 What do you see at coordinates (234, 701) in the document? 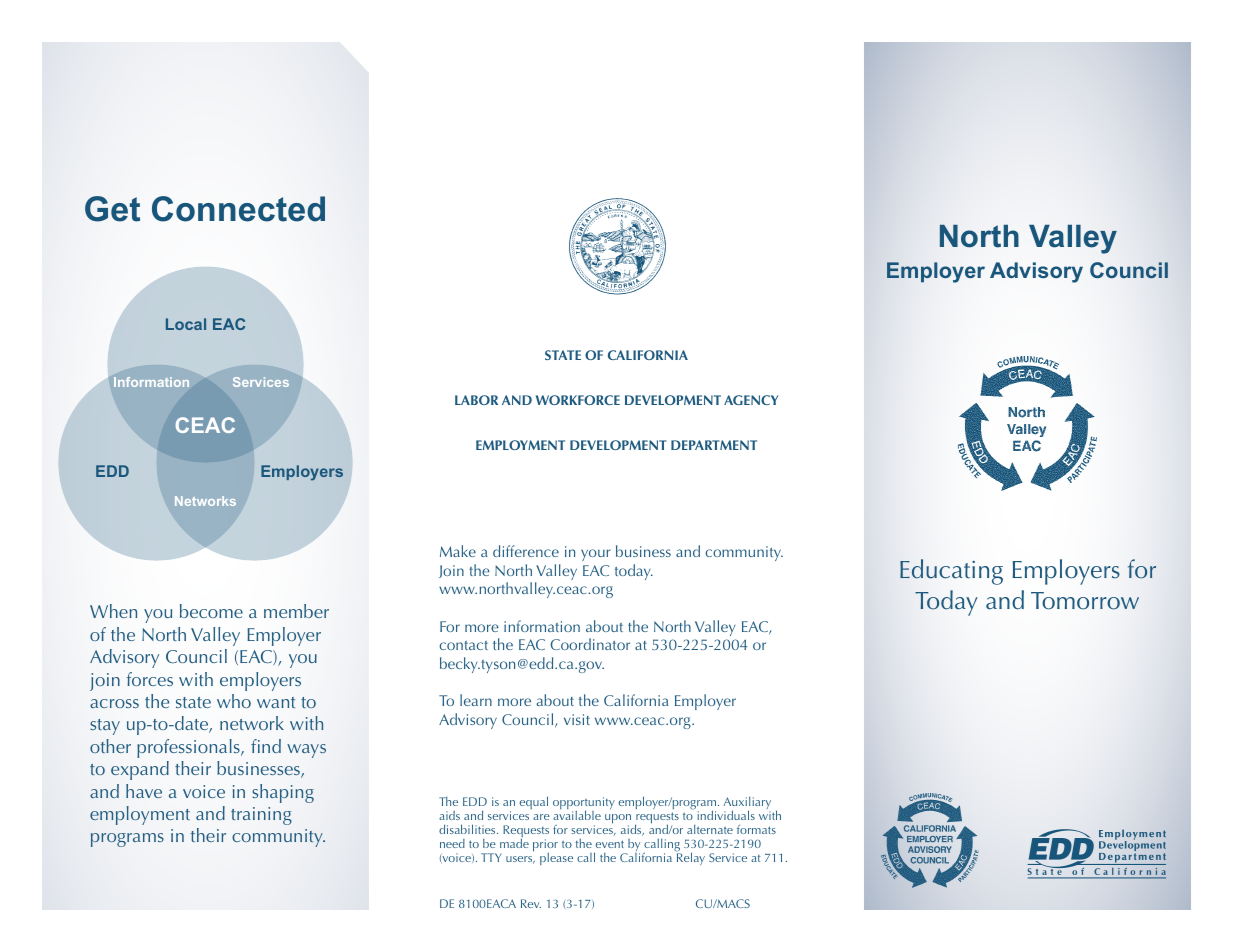
I see `who` at bounding box center [234, 701].
